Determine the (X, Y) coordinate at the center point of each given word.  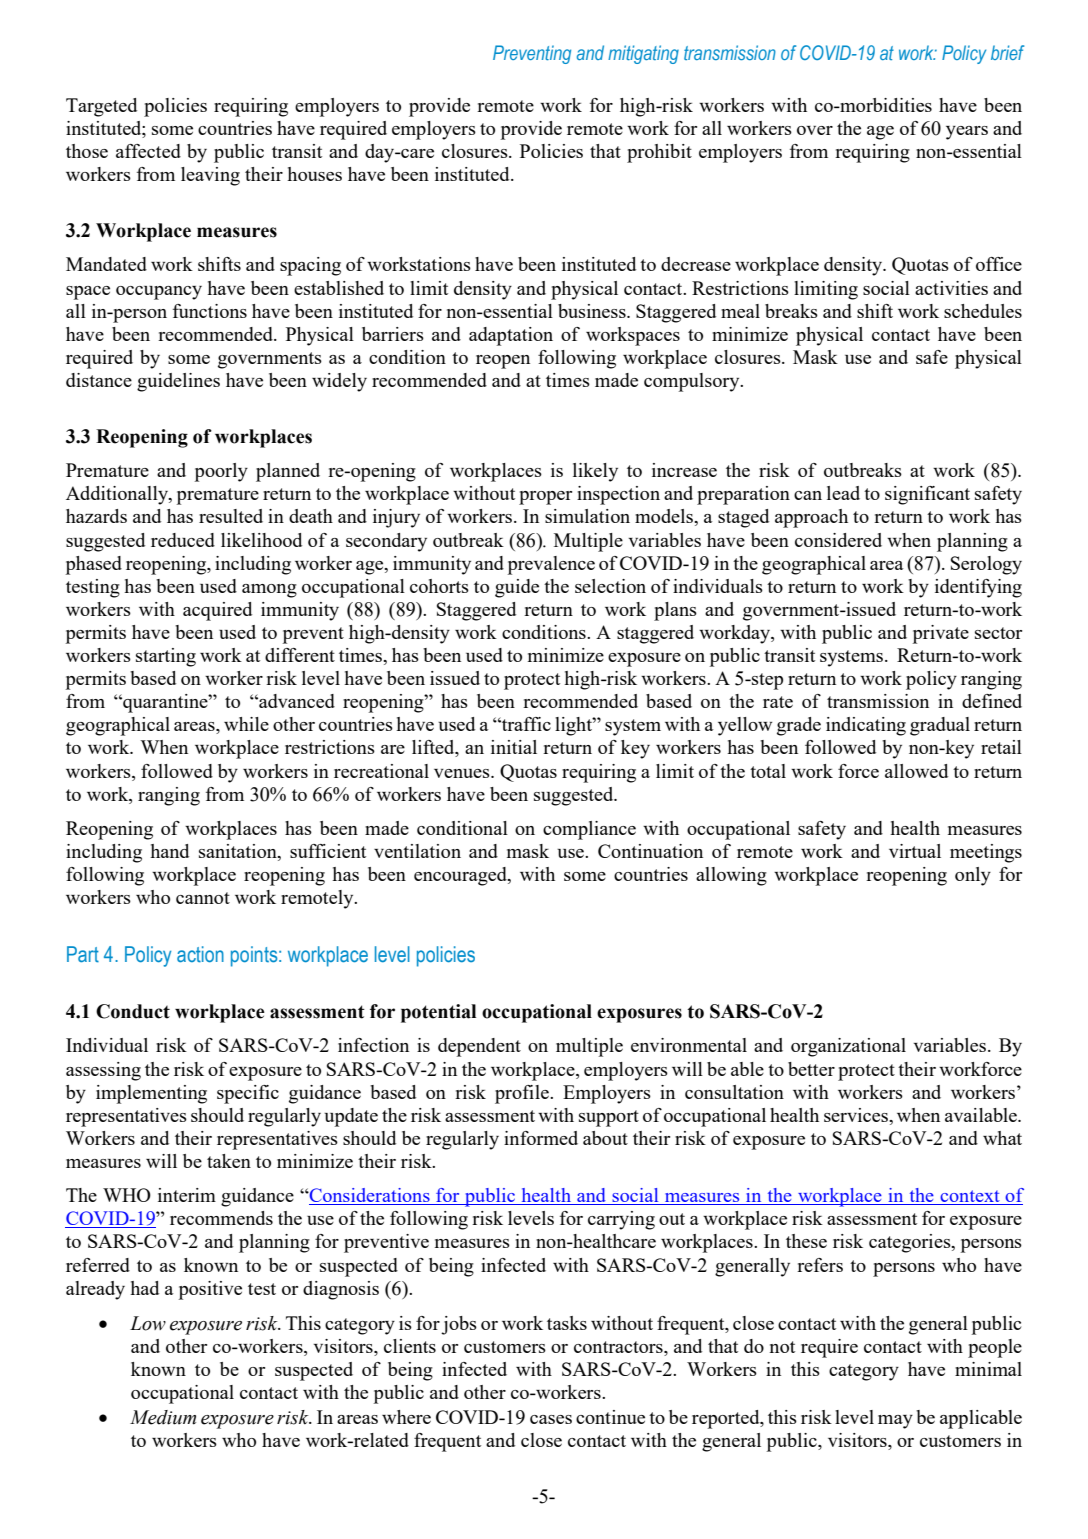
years (967, 133)
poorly (221, 472)
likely (595, 472)
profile (523, 1094)
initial (514, 747)
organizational (848, 1047)
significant (927, 495)
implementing (151, 1094)
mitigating (643, 54)
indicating (866, 726)
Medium (163, 1417)
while (246, 724)
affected (148, 151)
